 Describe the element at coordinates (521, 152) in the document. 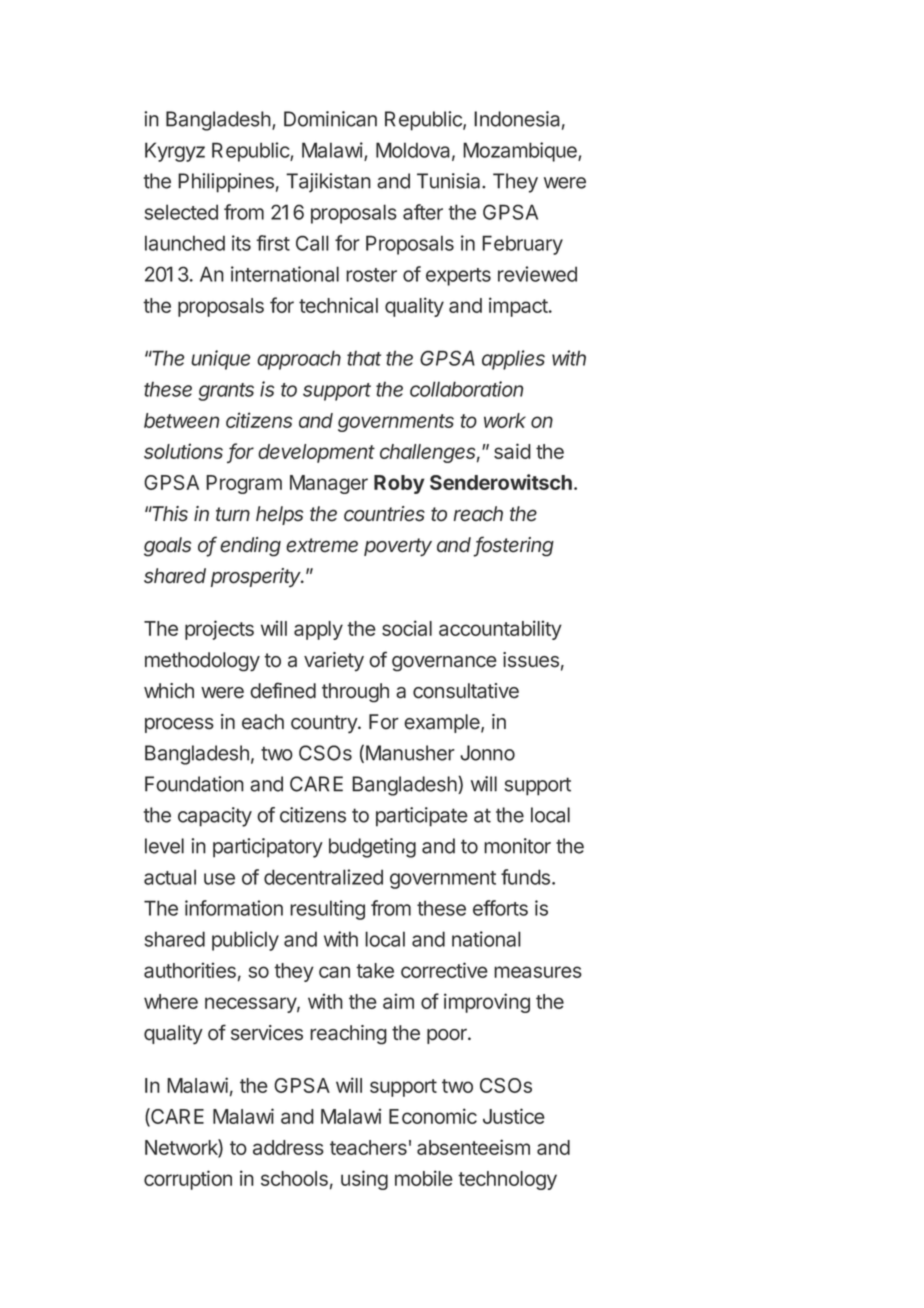

I see `Mozambique` at that location.
